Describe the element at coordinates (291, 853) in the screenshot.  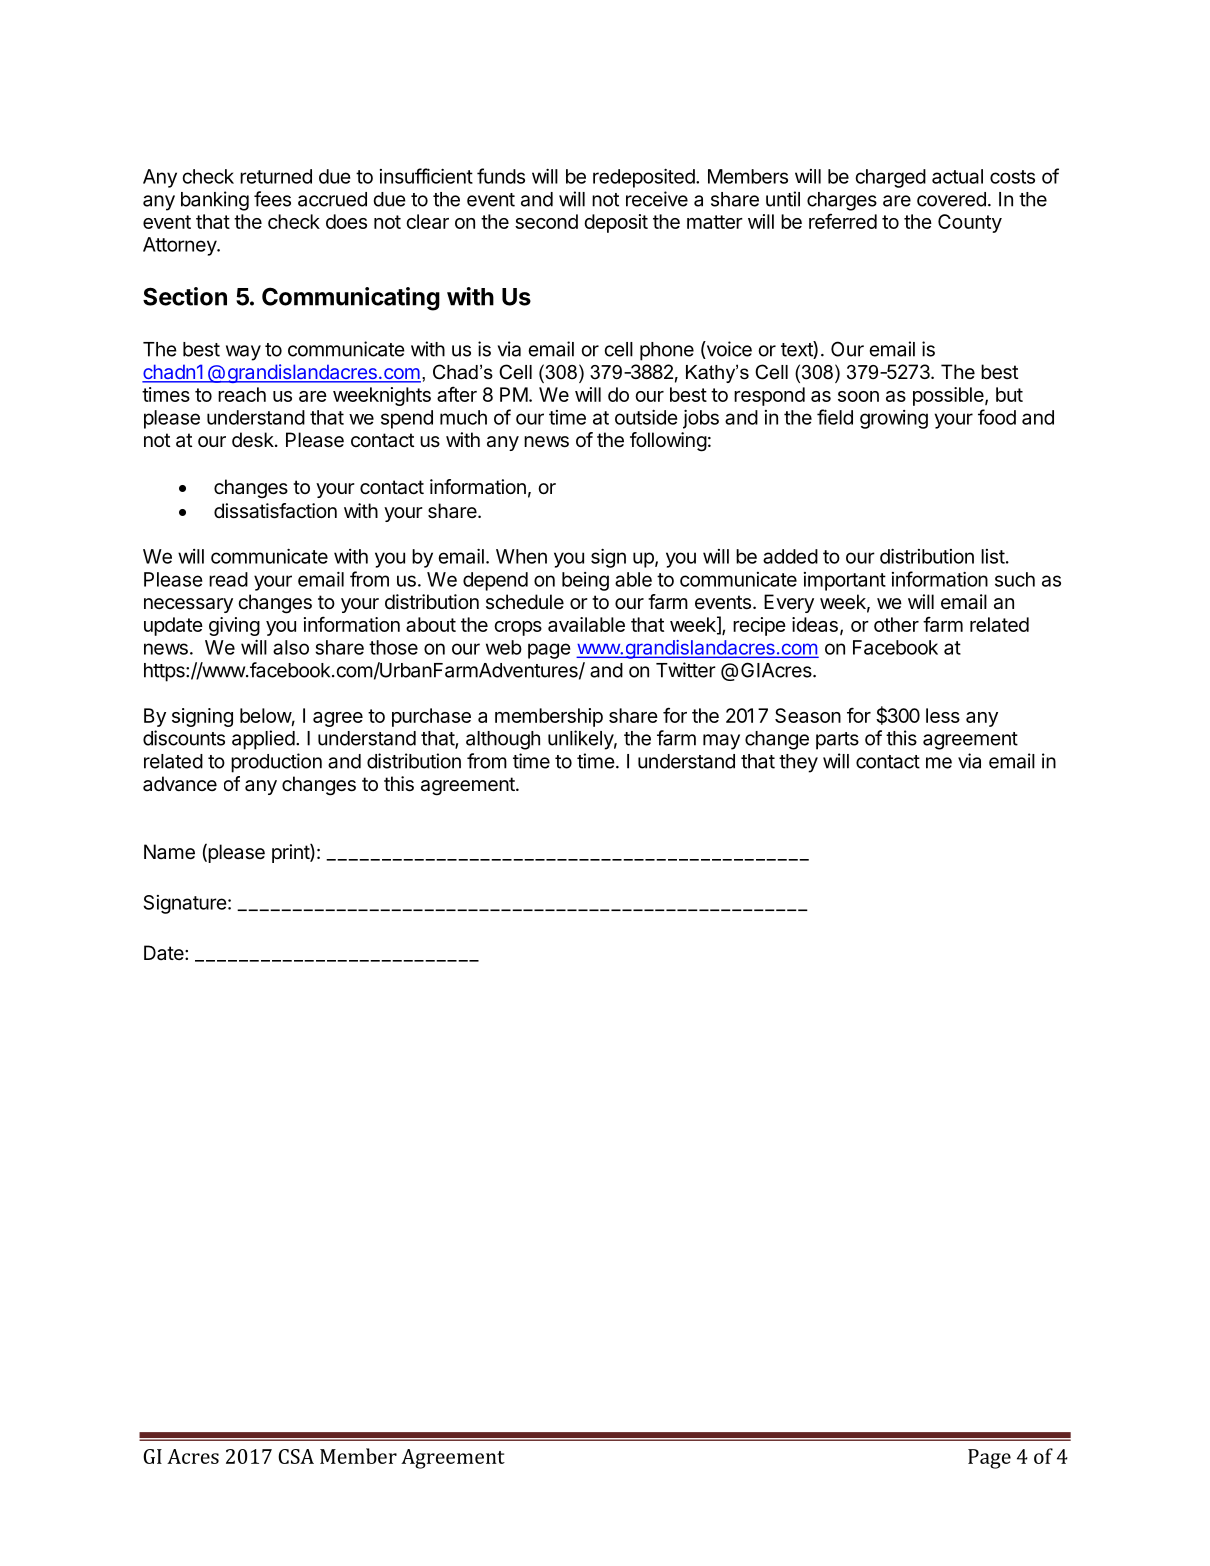
I see `print` at that location.
